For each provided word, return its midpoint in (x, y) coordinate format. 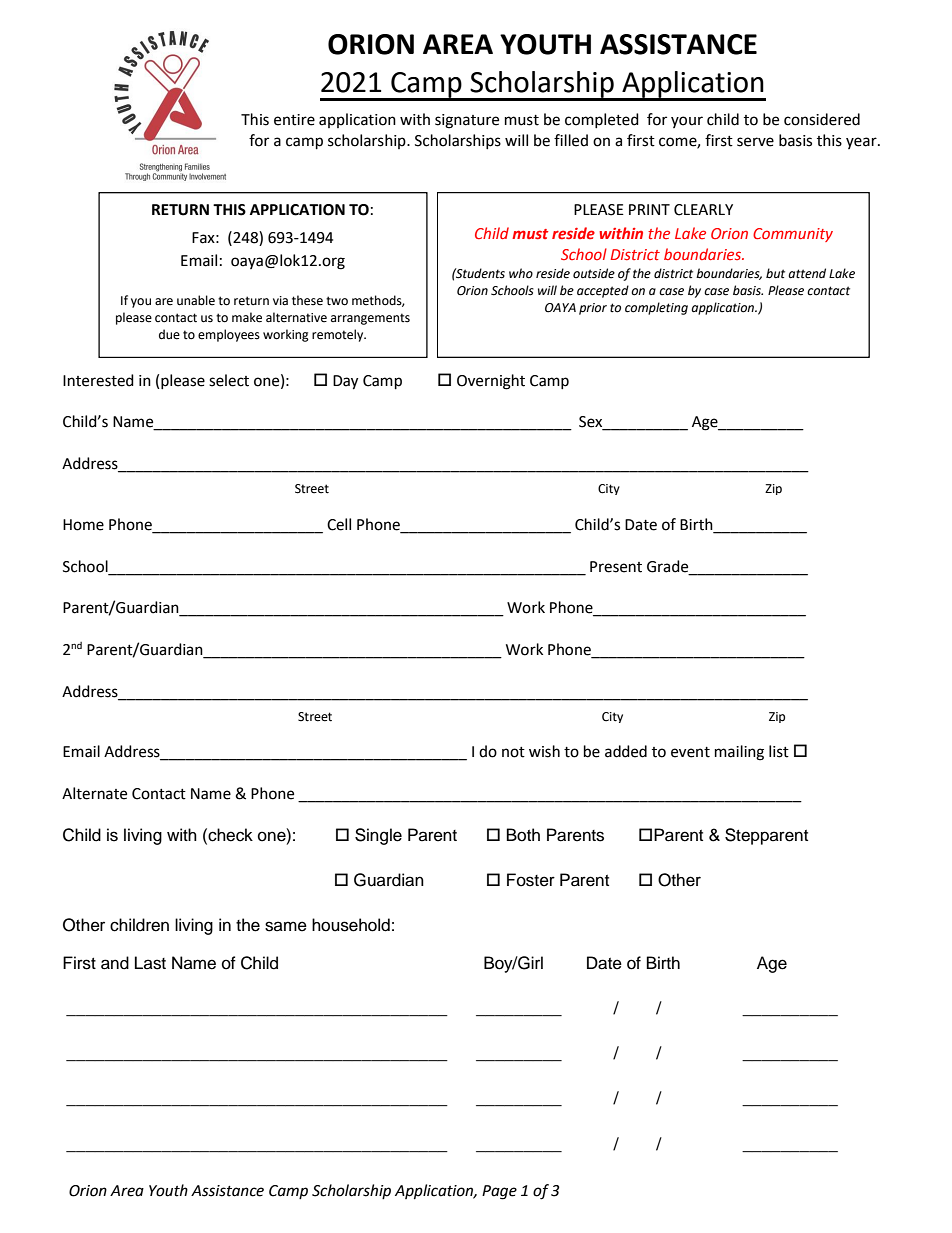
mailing (739, 753)
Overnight (491, 382)
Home (83, 525)
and (115, 963)
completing (656, 308)
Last (150, 963)
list (779, 751)
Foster (531, 880)
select (229, 380)
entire (294, 120)
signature (467, 121)
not (513, 752)
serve (755, 142)
